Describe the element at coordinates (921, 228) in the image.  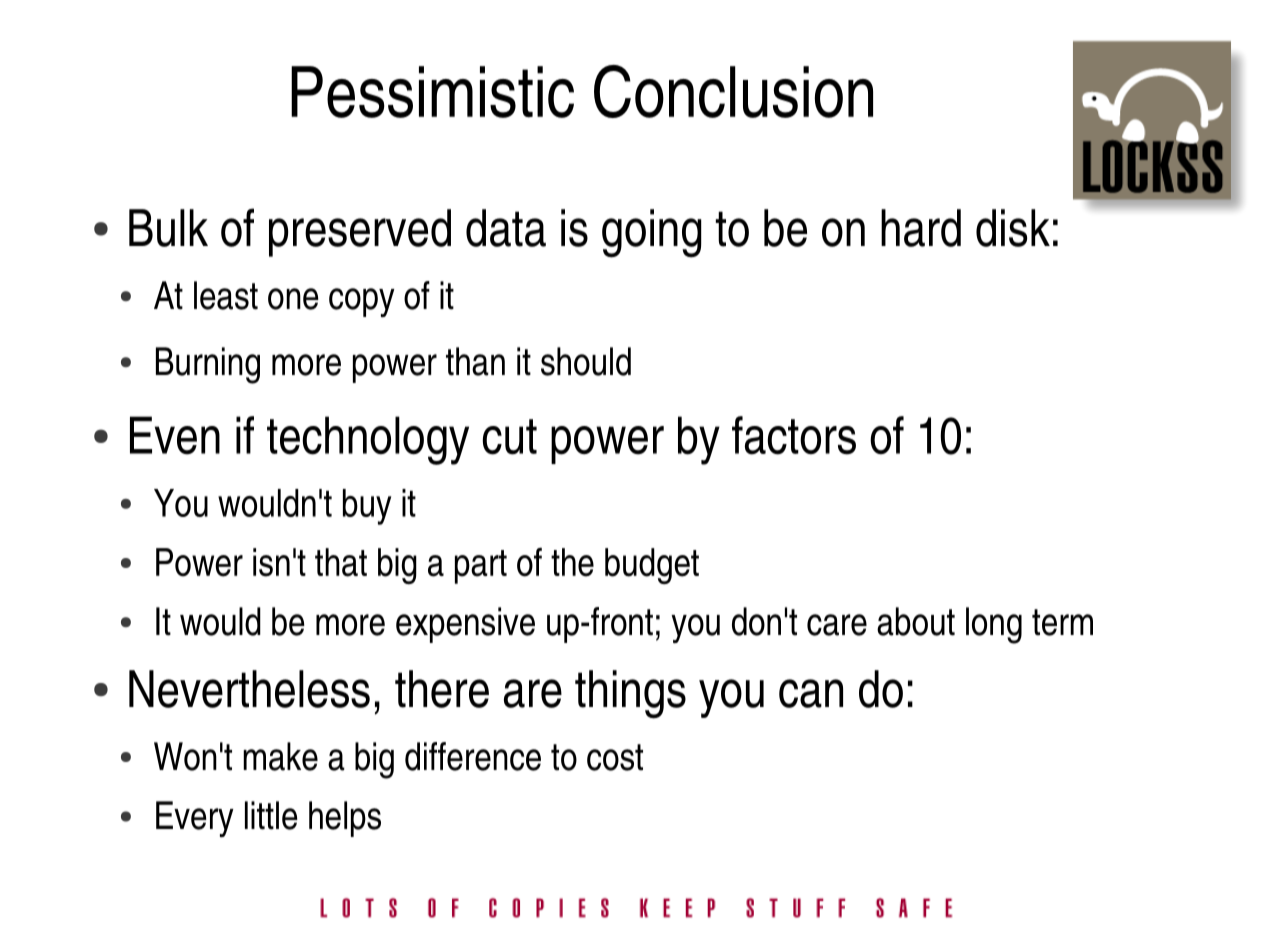
I see `hard` at that location.
